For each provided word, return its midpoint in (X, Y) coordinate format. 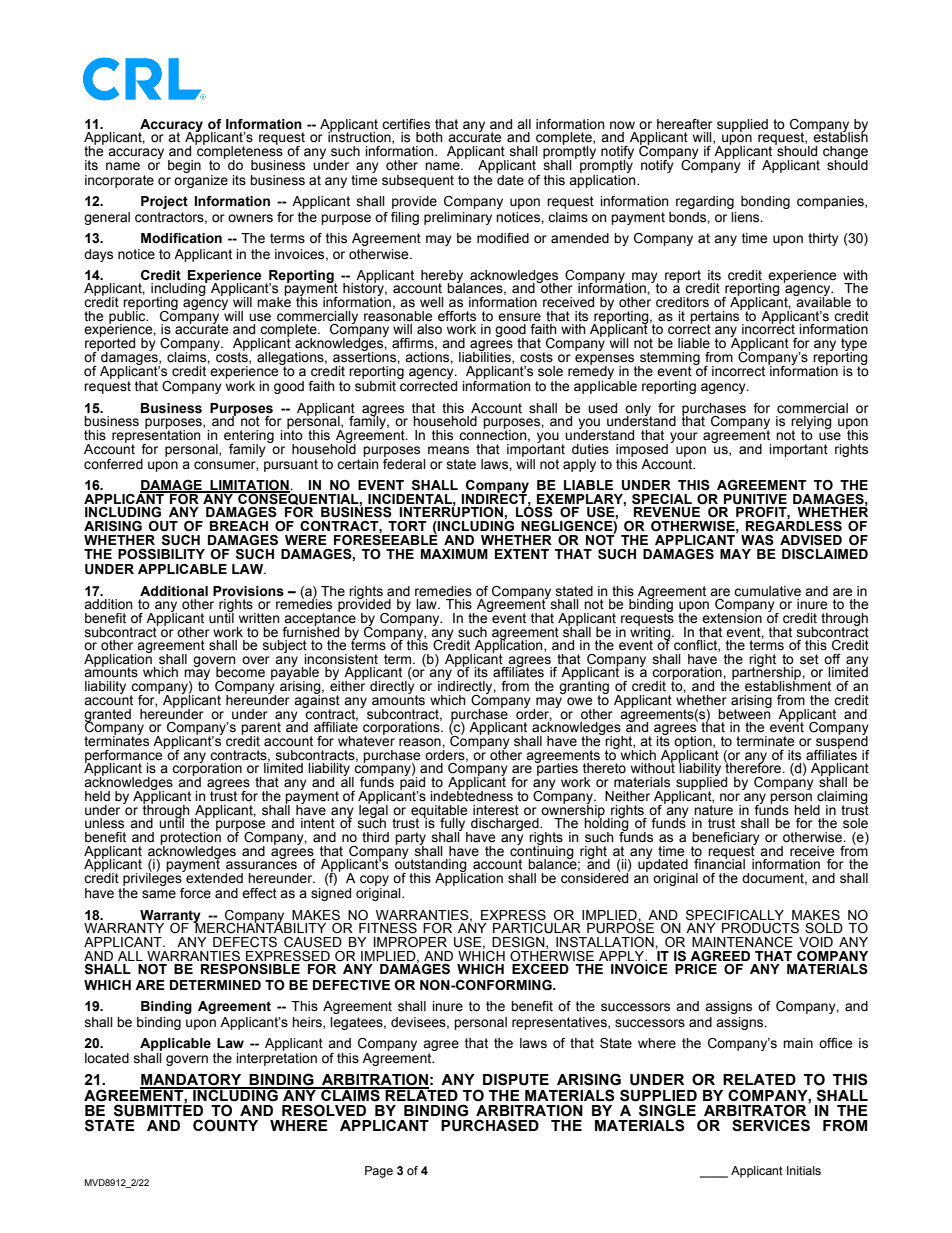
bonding (765, 202)
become (240, 672)
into (291, 434)
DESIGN (519, 943)
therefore (754, 767)
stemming (669, 359)
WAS (757, 540)
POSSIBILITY (161, 554)
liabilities (486, 357)
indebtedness (471, 795)
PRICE (696, 969)
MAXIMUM (454, 554)
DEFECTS (245, 942)
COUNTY (225, 1125)
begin (184, 166)
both (429, 137)
